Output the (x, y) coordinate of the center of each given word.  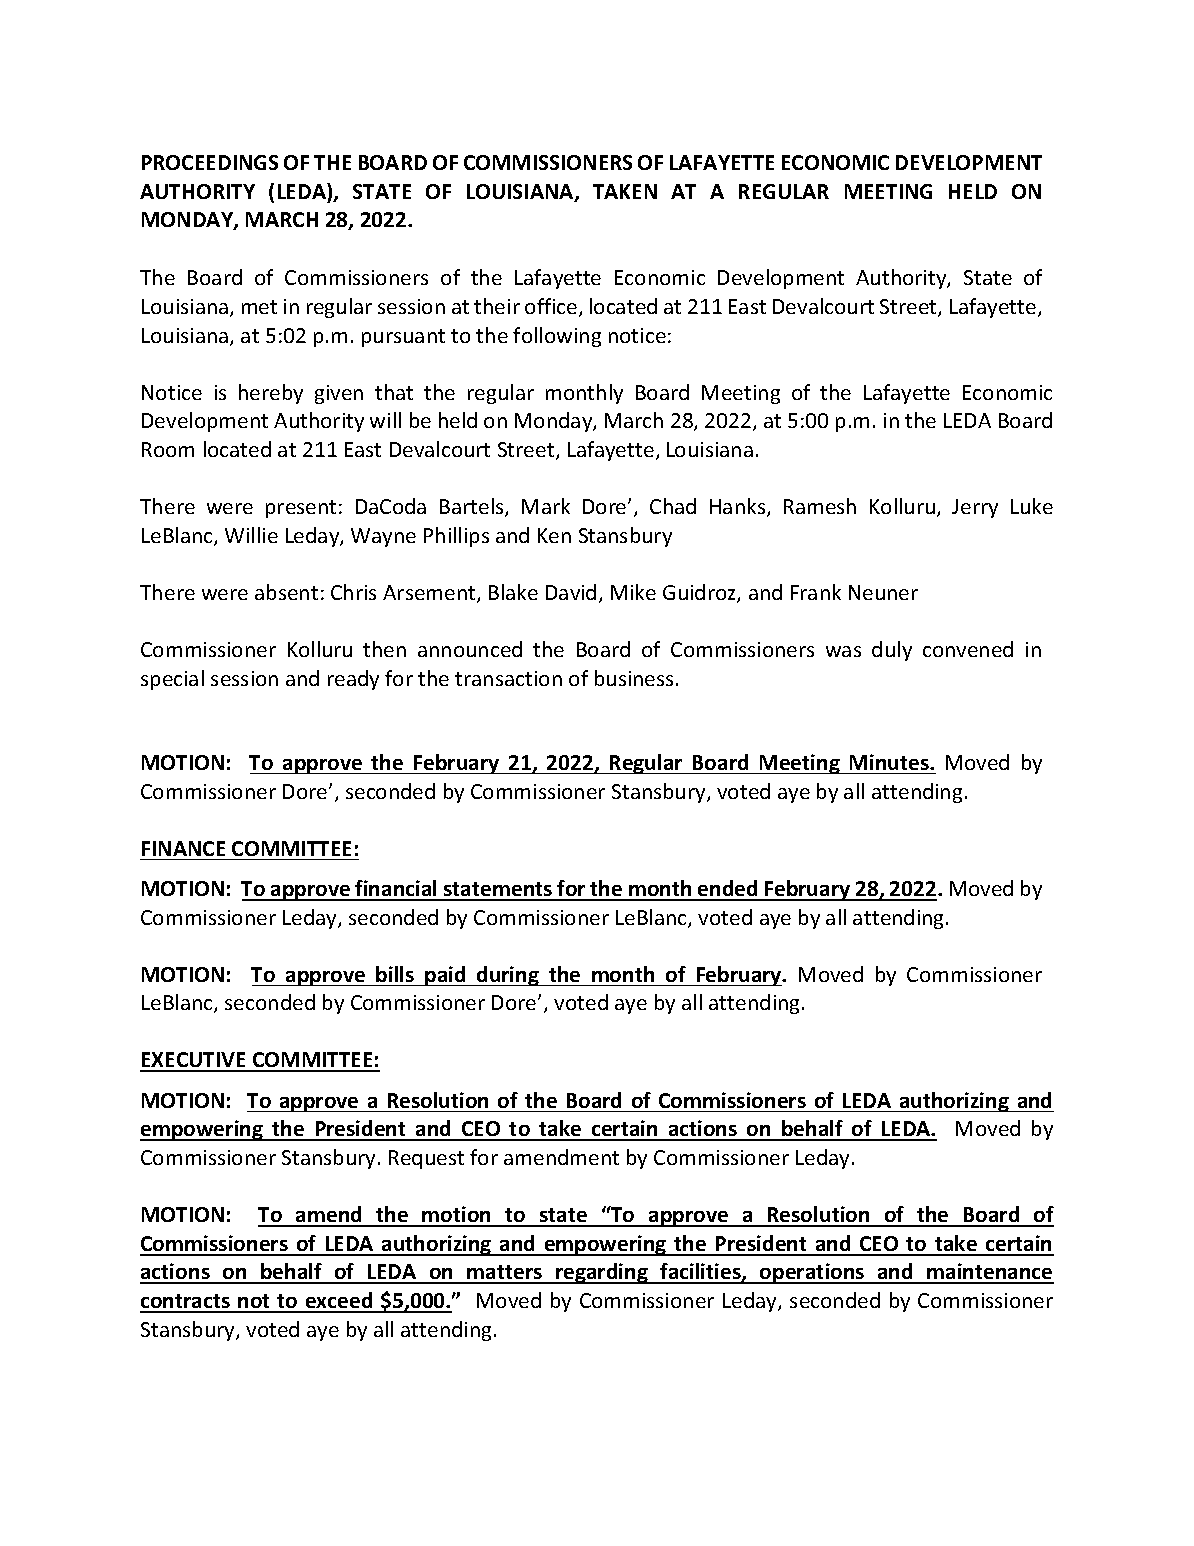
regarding (602, 1273)
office (552, 307)
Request (426, 1159)
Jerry (975, 508)
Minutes (890, 762)
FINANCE (183, 848)
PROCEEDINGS (210, 162)
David (571, 592)
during (508, 976)
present (301, 509)
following (557, 337)
